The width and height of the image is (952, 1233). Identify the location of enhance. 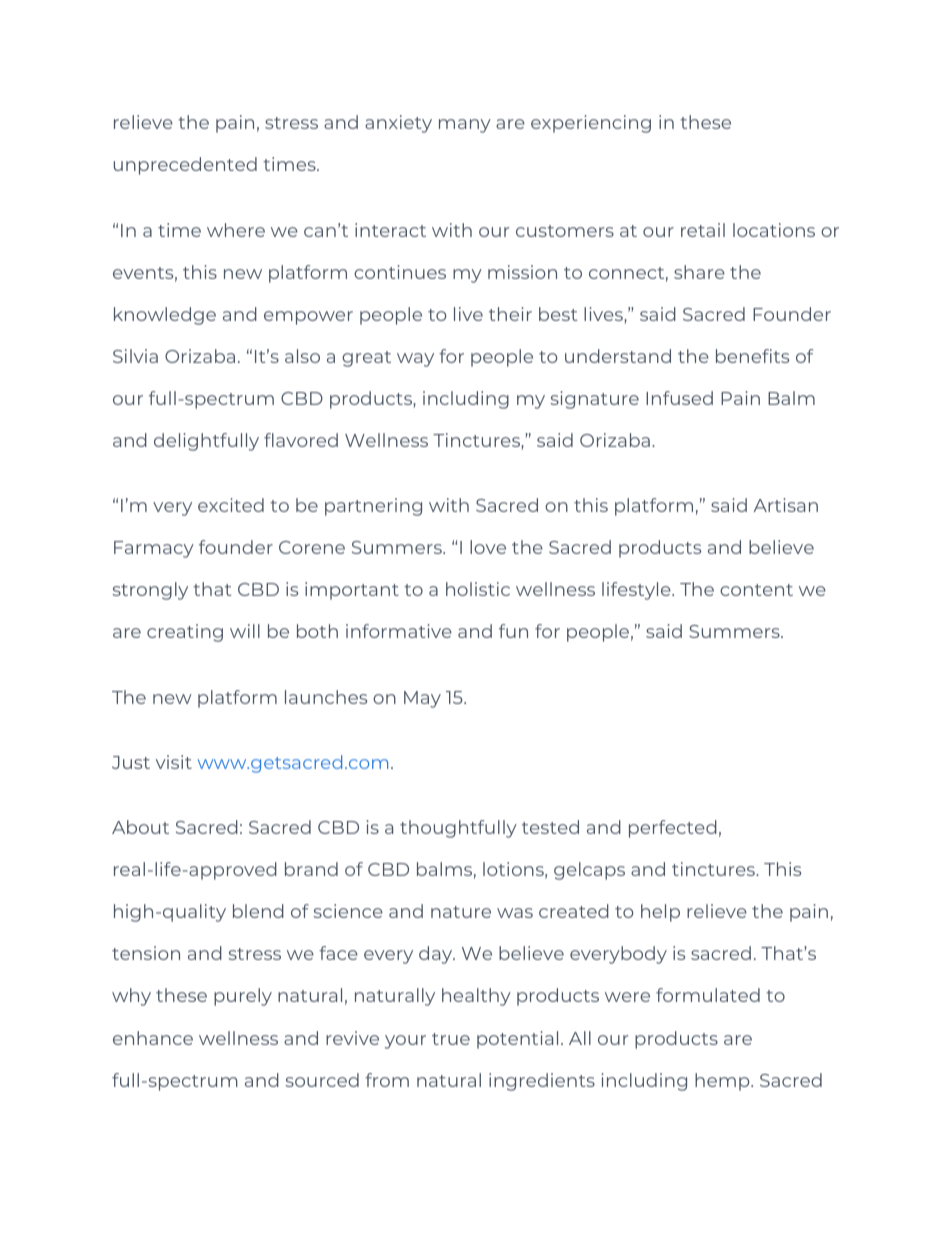
(153, 1038).
